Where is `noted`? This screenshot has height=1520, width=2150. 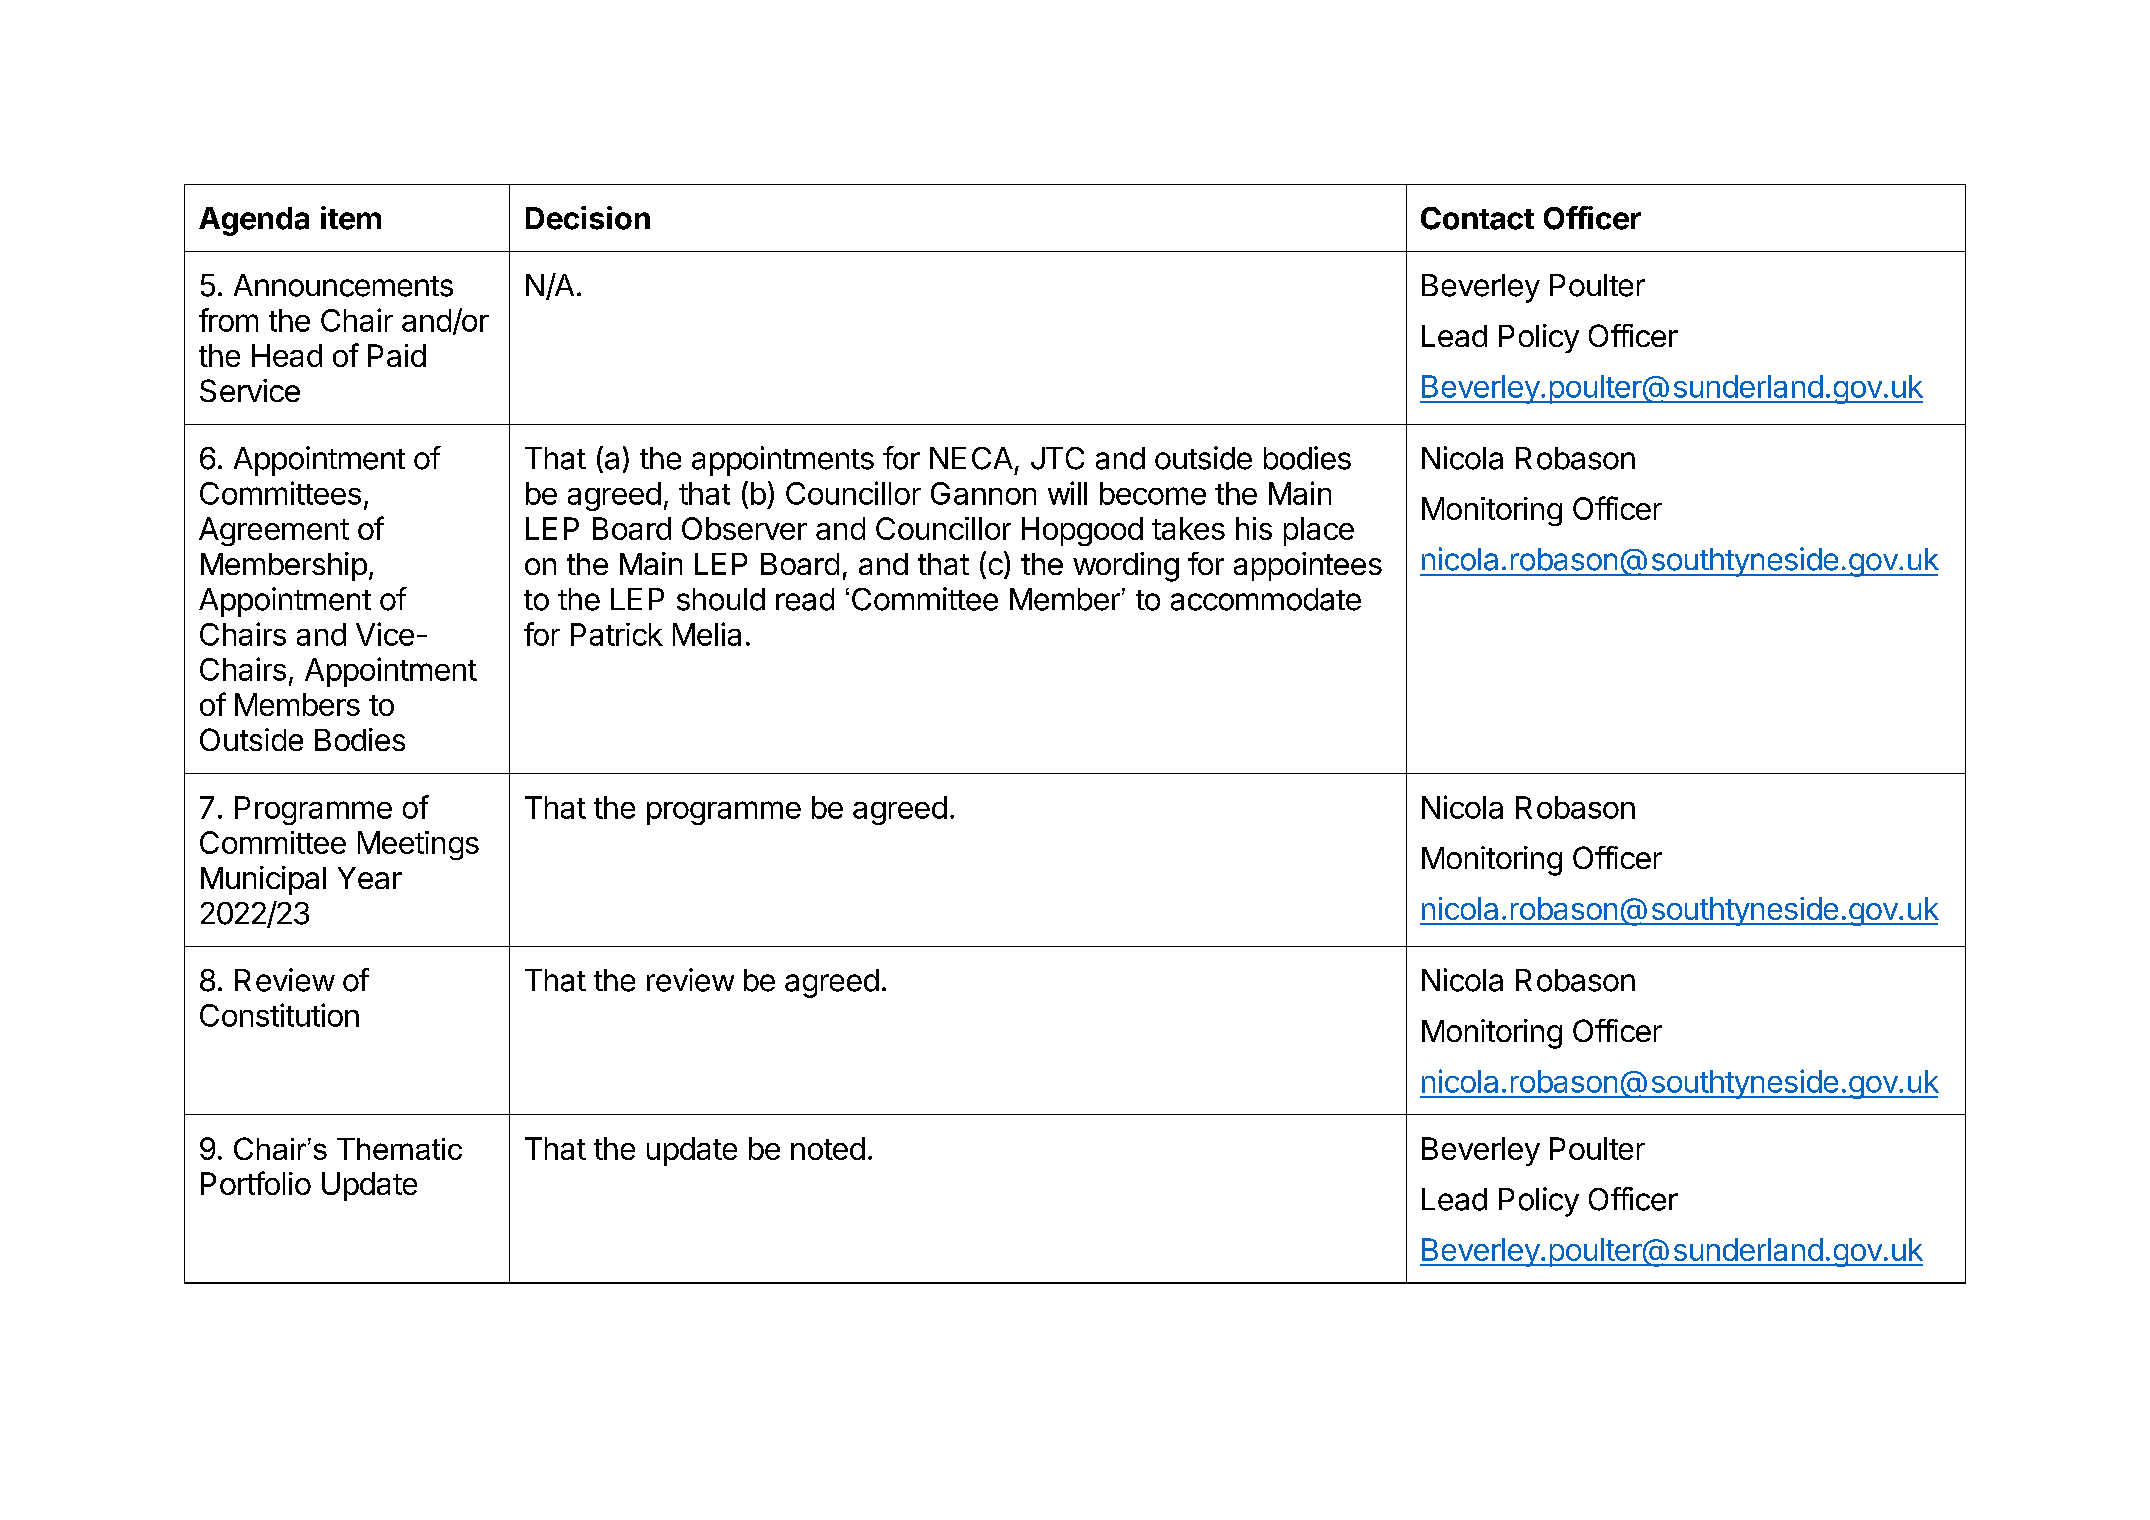
noted is located at coordinates (828, 1148).
